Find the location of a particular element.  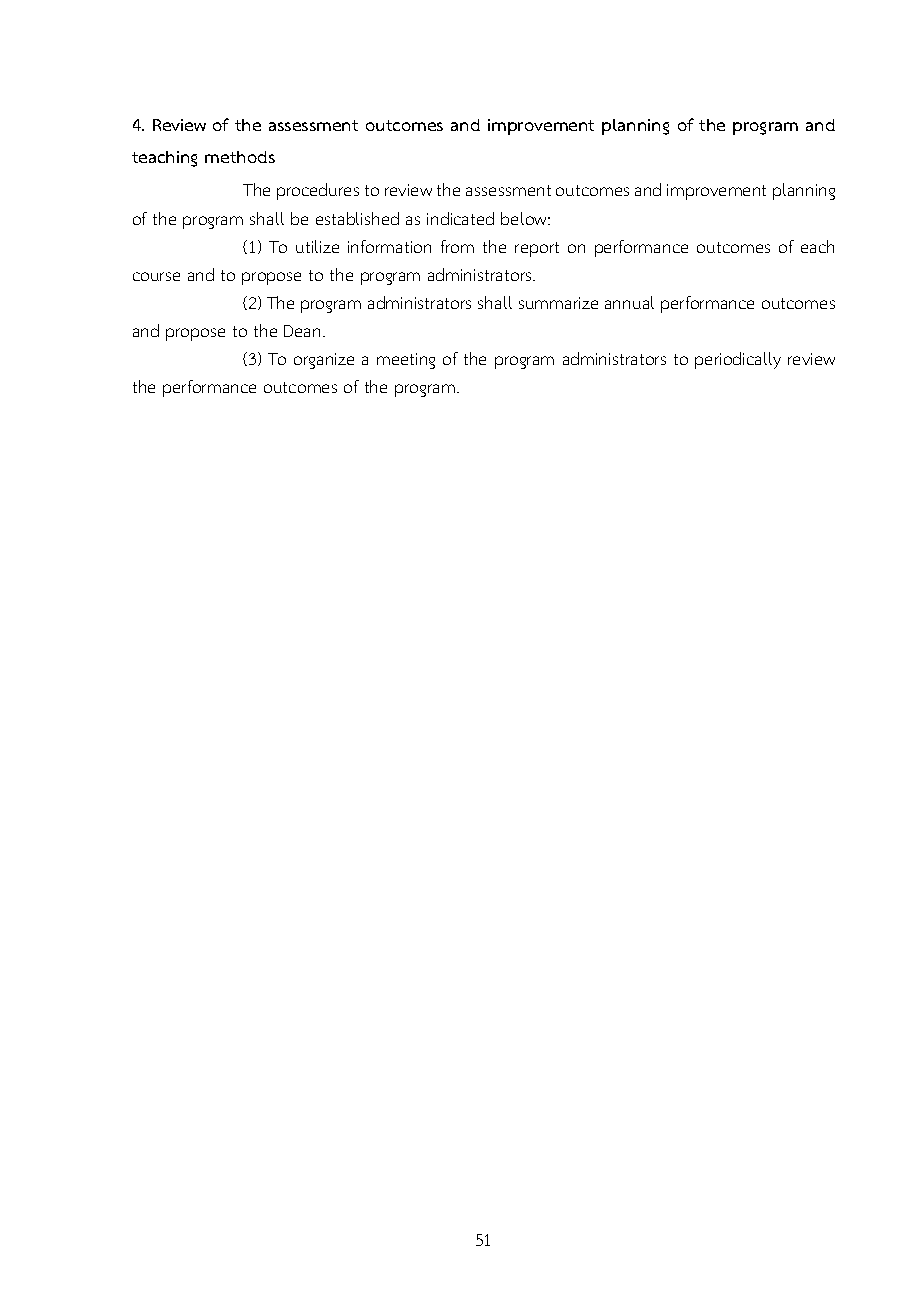

methods is located at coordinates (240, 157).
